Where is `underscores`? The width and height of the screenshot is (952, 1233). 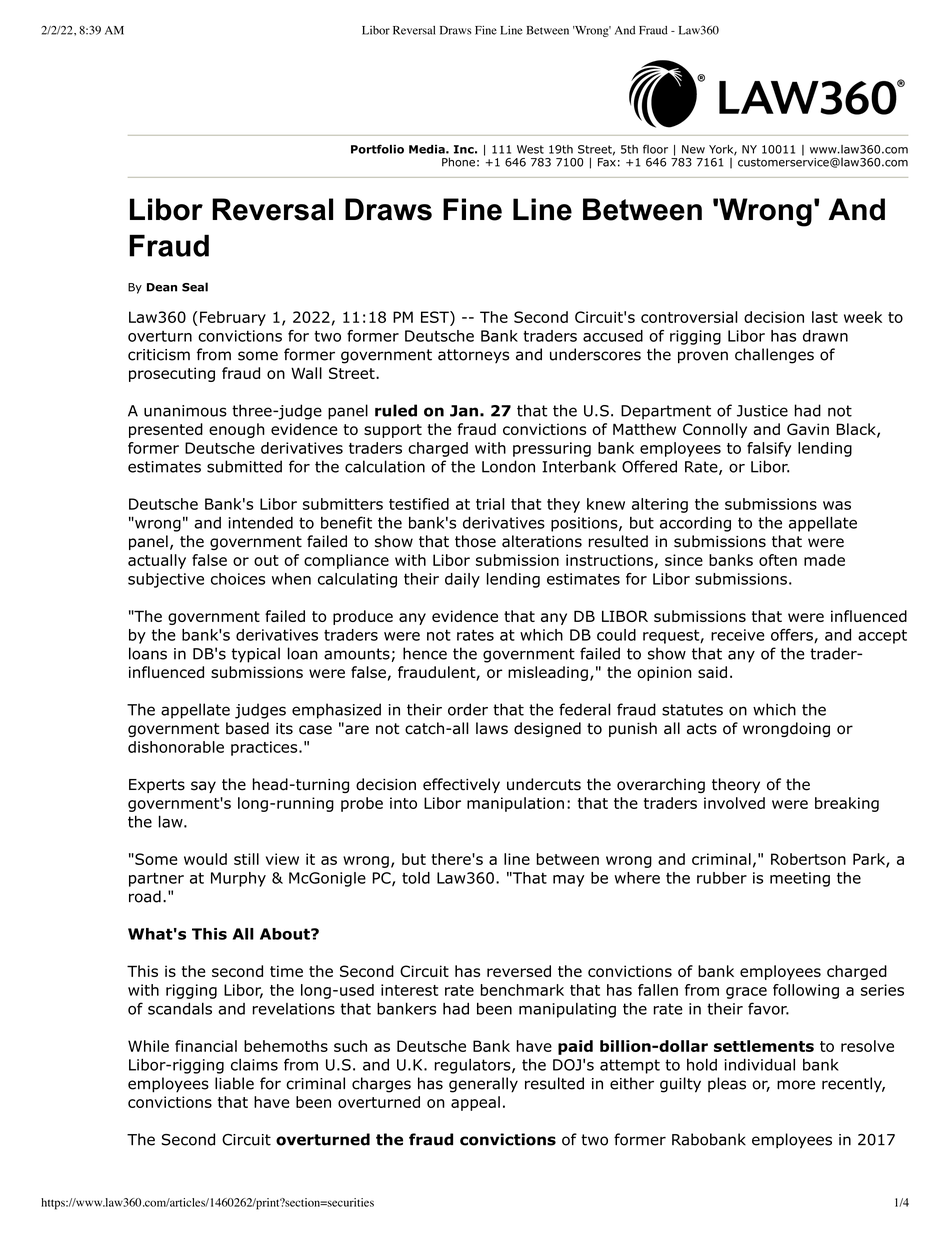 underscores is located at coordinates (595, 354).
